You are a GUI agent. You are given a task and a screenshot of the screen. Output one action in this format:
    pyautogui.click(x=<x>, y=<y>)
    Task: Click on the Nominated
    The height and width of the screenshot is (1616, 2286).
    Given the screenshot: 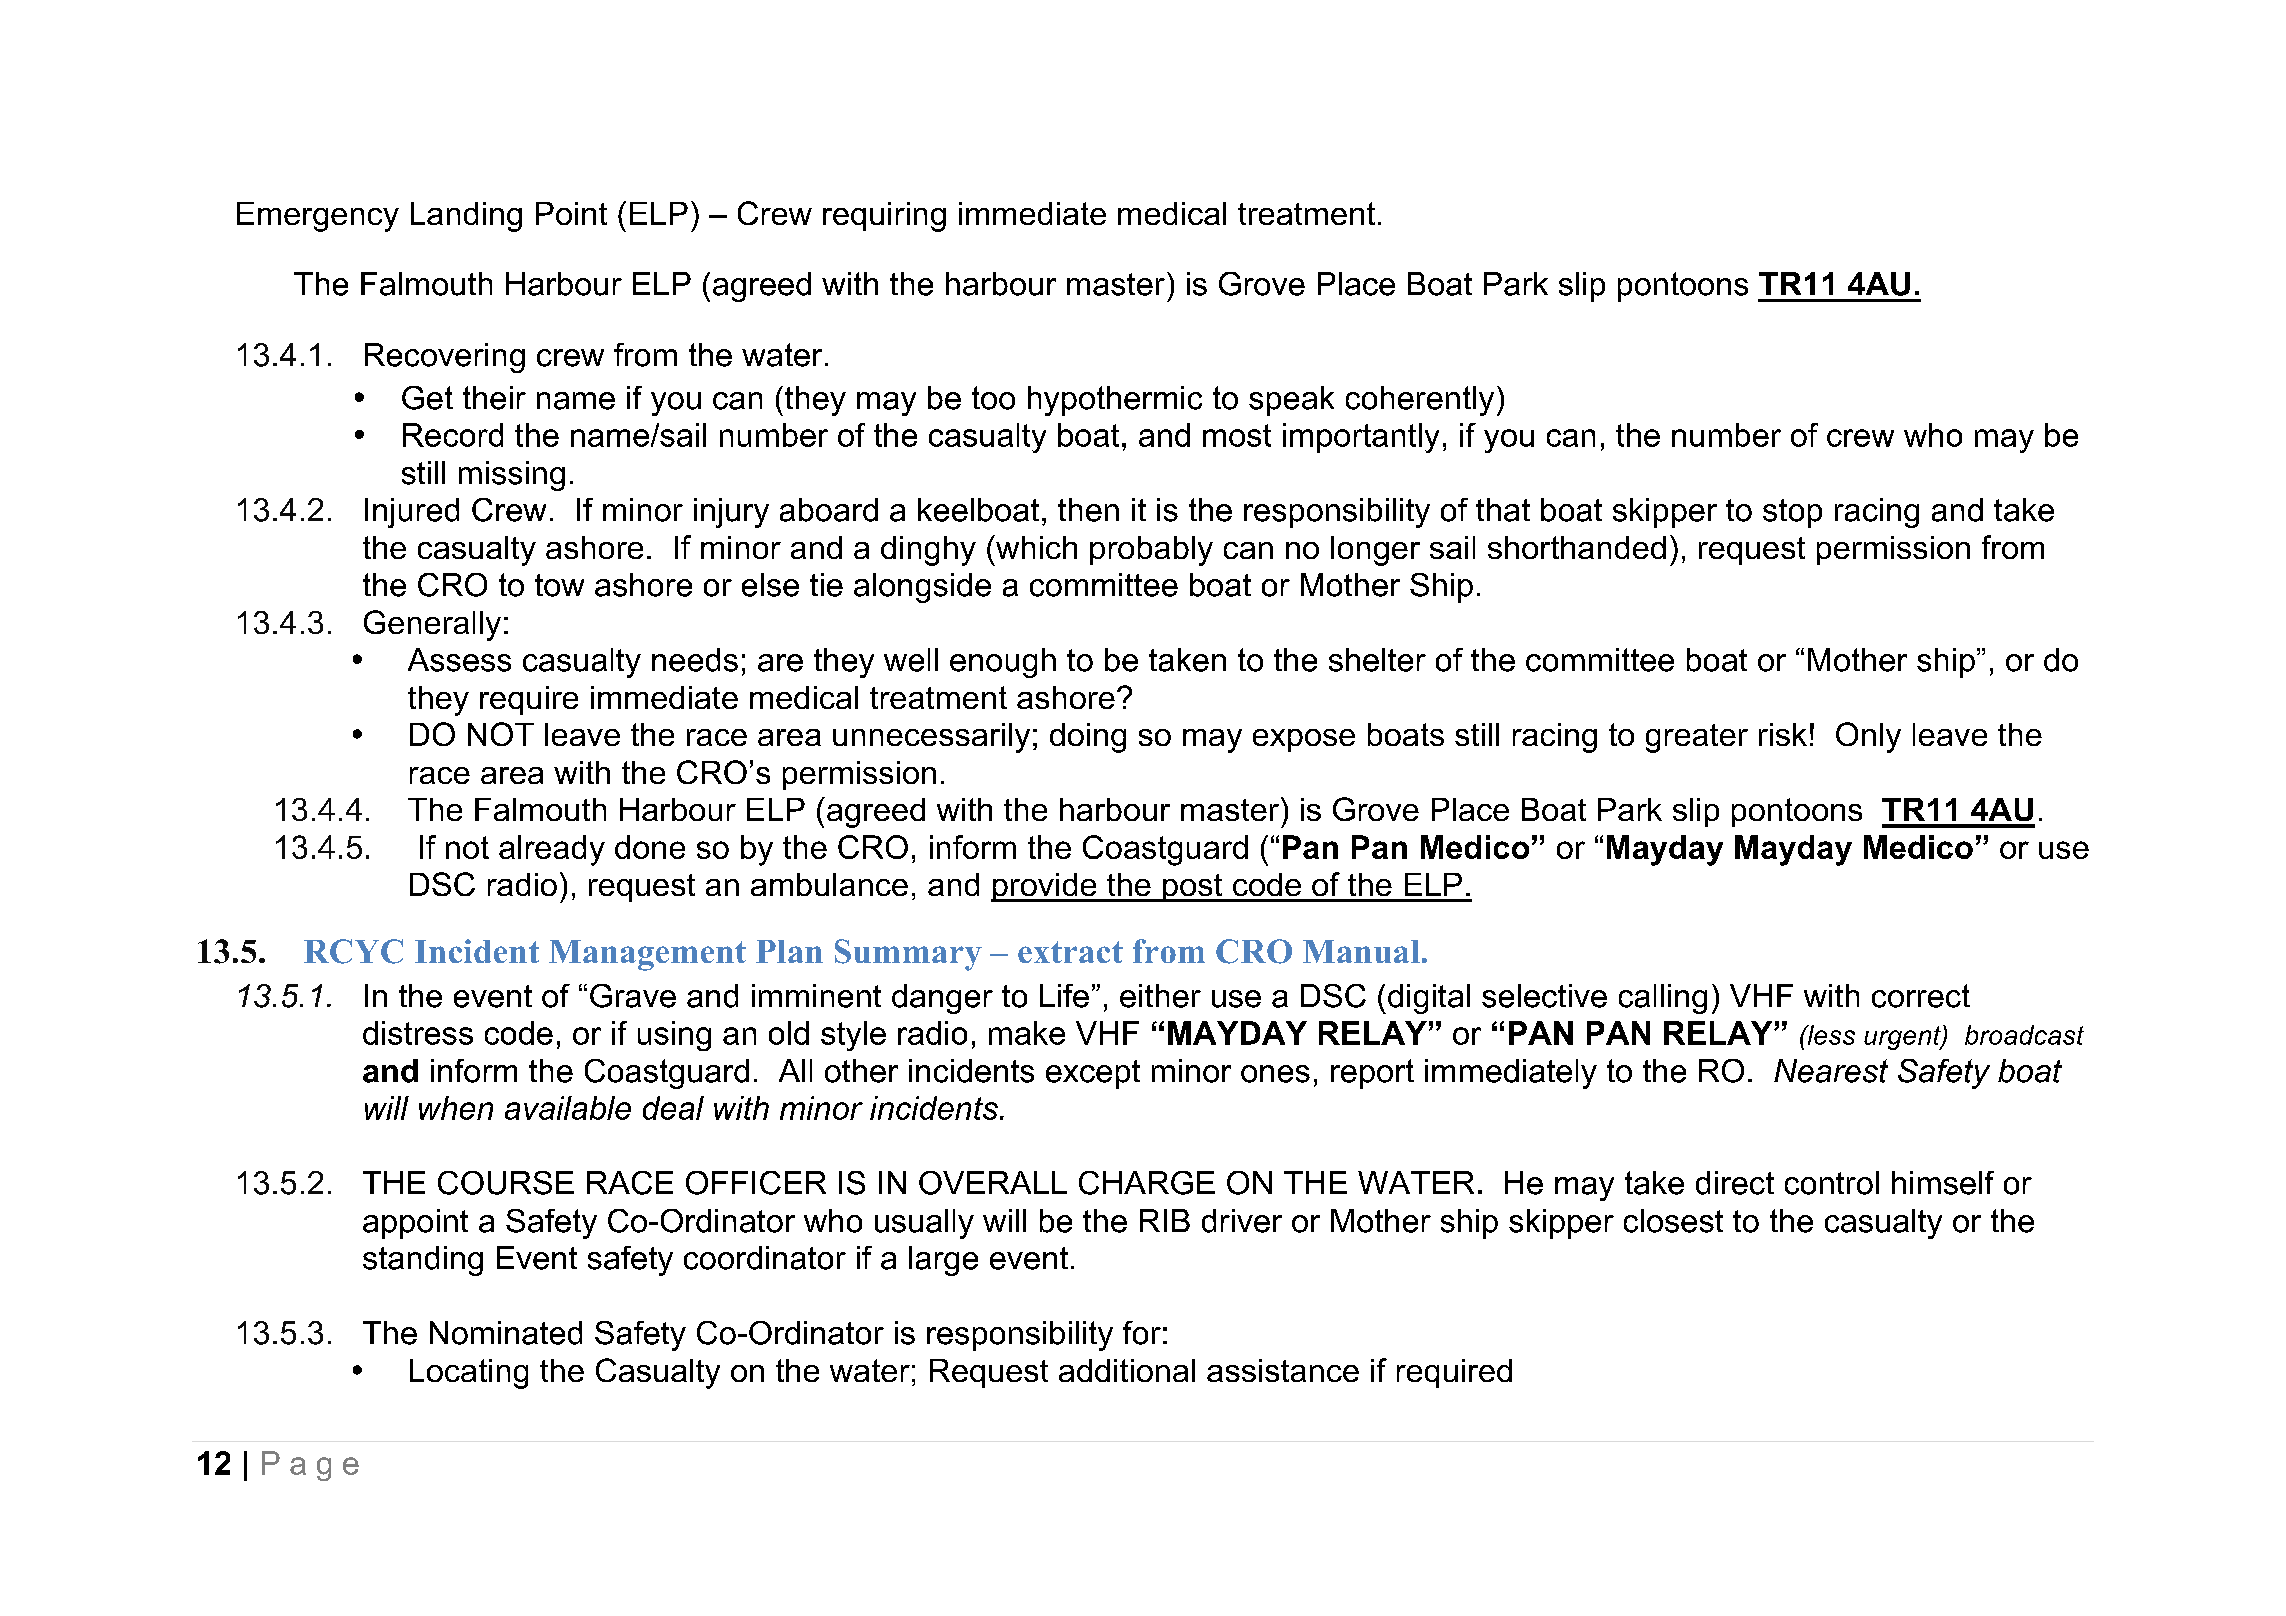 What is the action you would take?
    pyautogui.click(x=506, y=1333)
